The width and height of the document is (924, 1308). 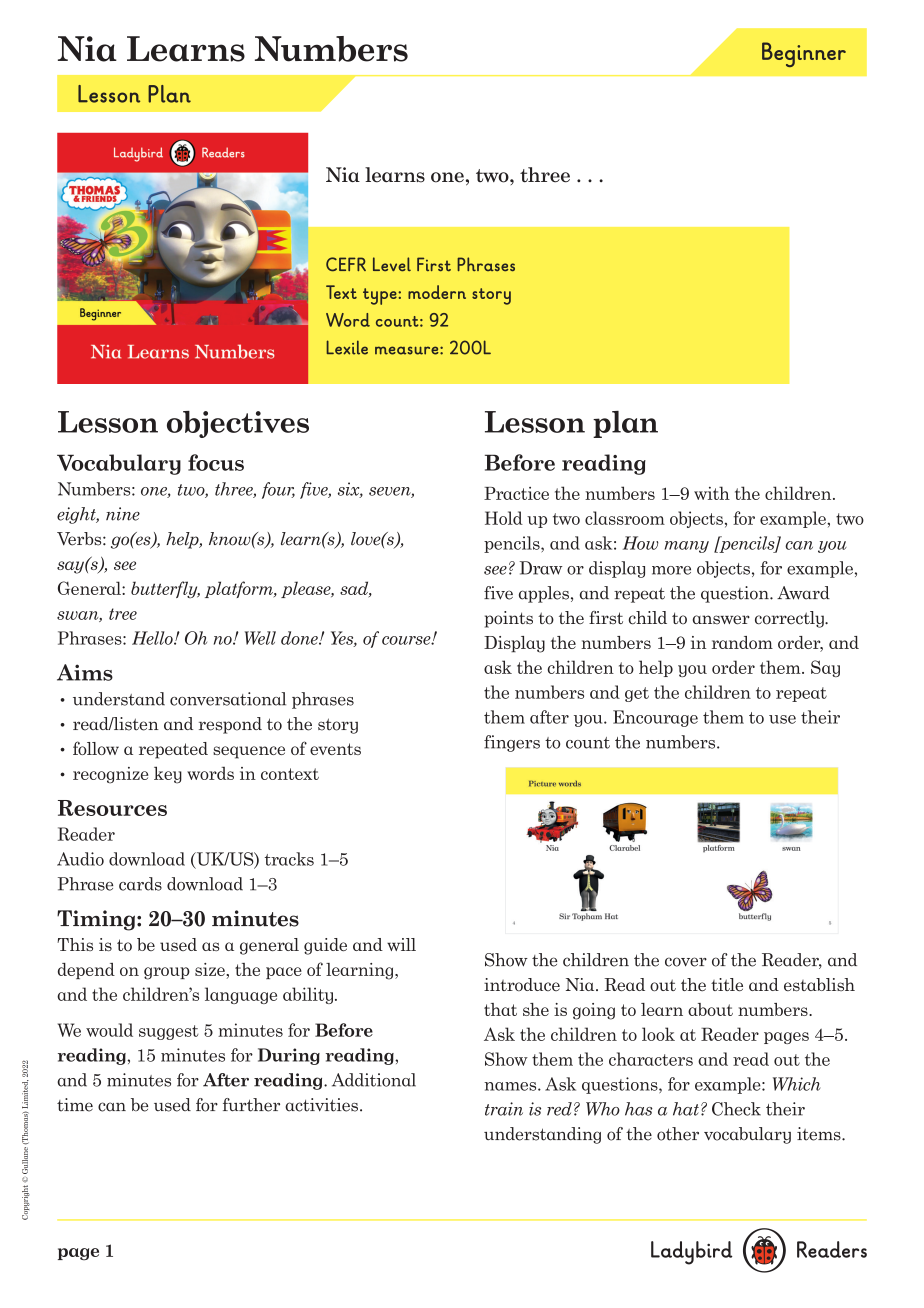 What do you see at coordinates (512, 743) in the document?
I see `fingers` at bounding box center [512, 743].
